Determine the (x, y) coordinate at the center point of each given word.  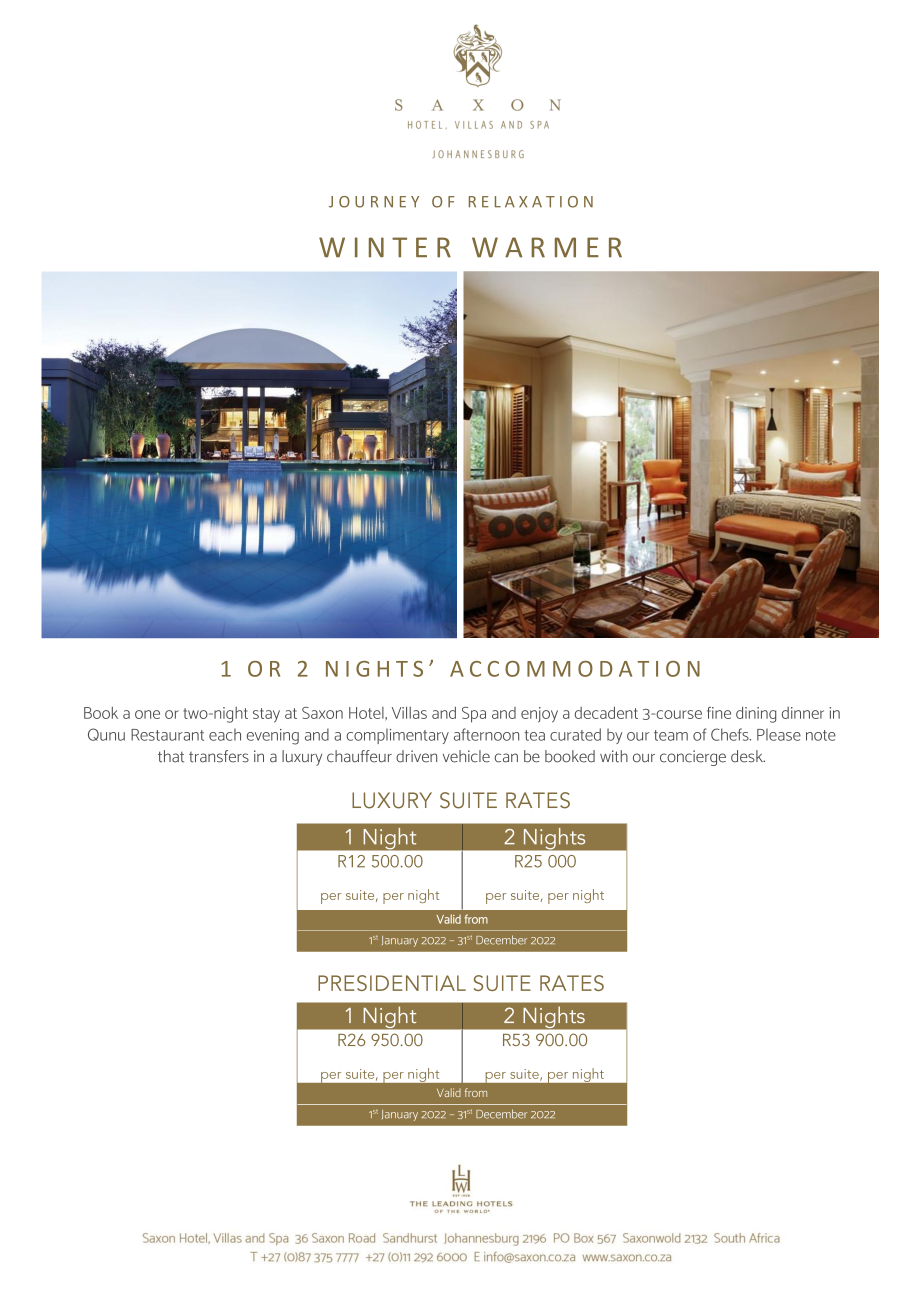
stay (266, 715)
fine (719, 713)
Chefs (731, 734)
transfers (219, 756)
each (225, 734)
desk (748, 756)
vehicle (466, 756)
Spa (474, 715)
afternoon (486, 734)
